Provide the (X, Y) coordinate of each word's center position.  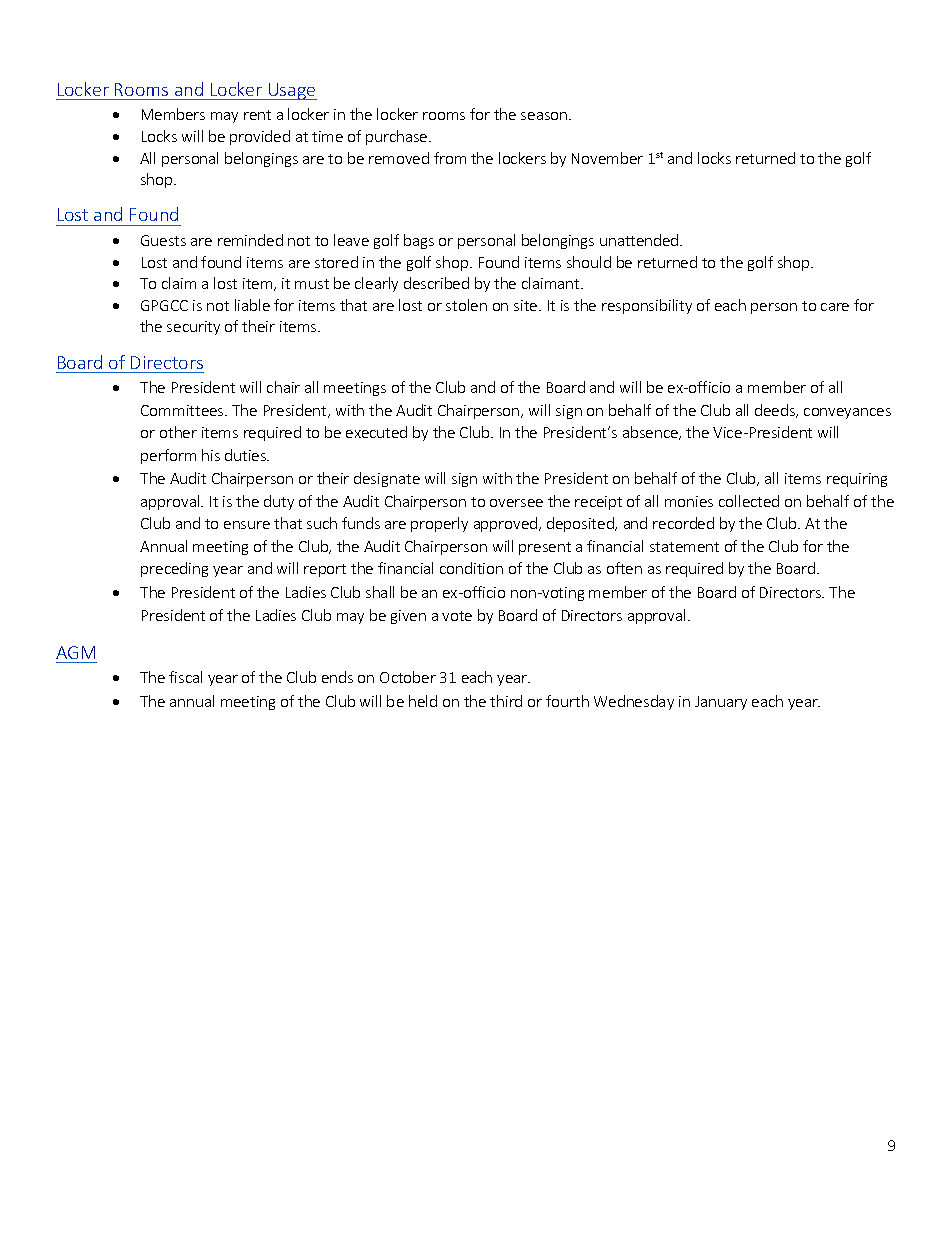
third (506, 701)
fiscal (185, 677)
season (545, 116)
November (607, 158)
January (721, 703)
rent (257, 115)
